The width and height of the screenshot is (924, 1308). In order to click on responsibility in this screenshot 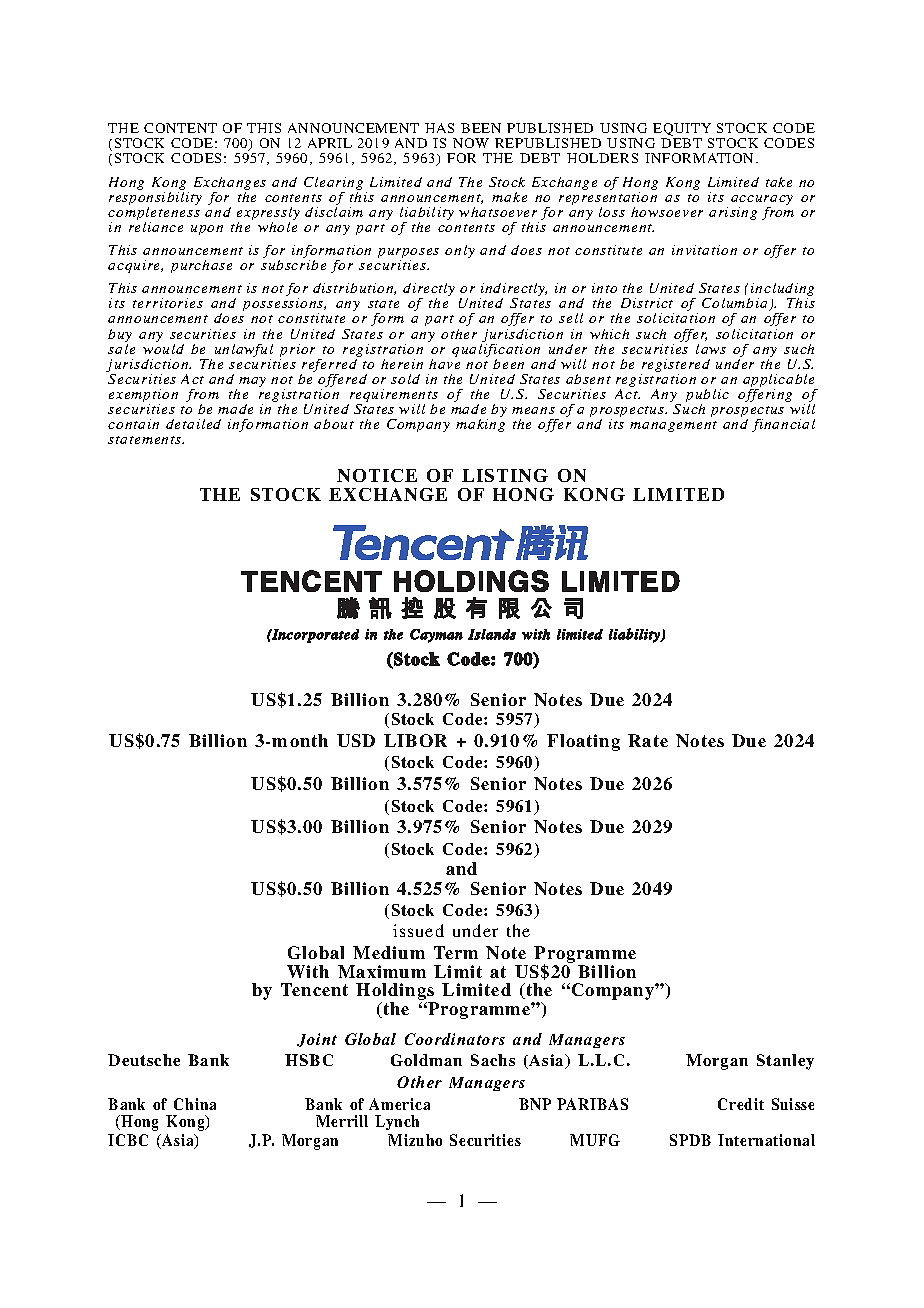, I will do `click(155, 200)`.
